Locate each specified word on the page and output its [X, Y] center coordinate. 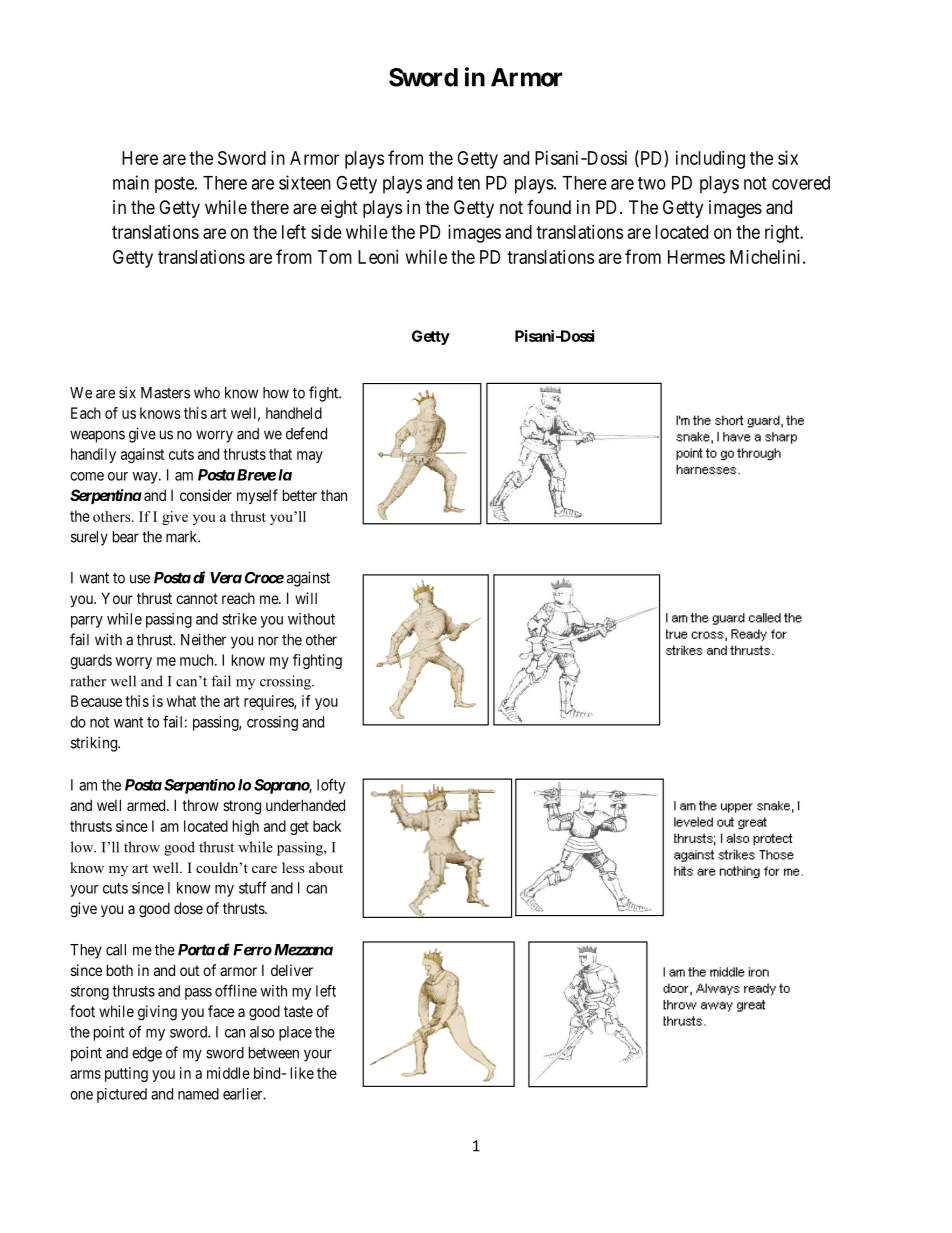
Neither [203, 639]
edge [147, 1054]
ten [468, 183]
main [131, 182]
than [334, 495]
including [710, 160]
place [295, 1033]
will [306, 598]
